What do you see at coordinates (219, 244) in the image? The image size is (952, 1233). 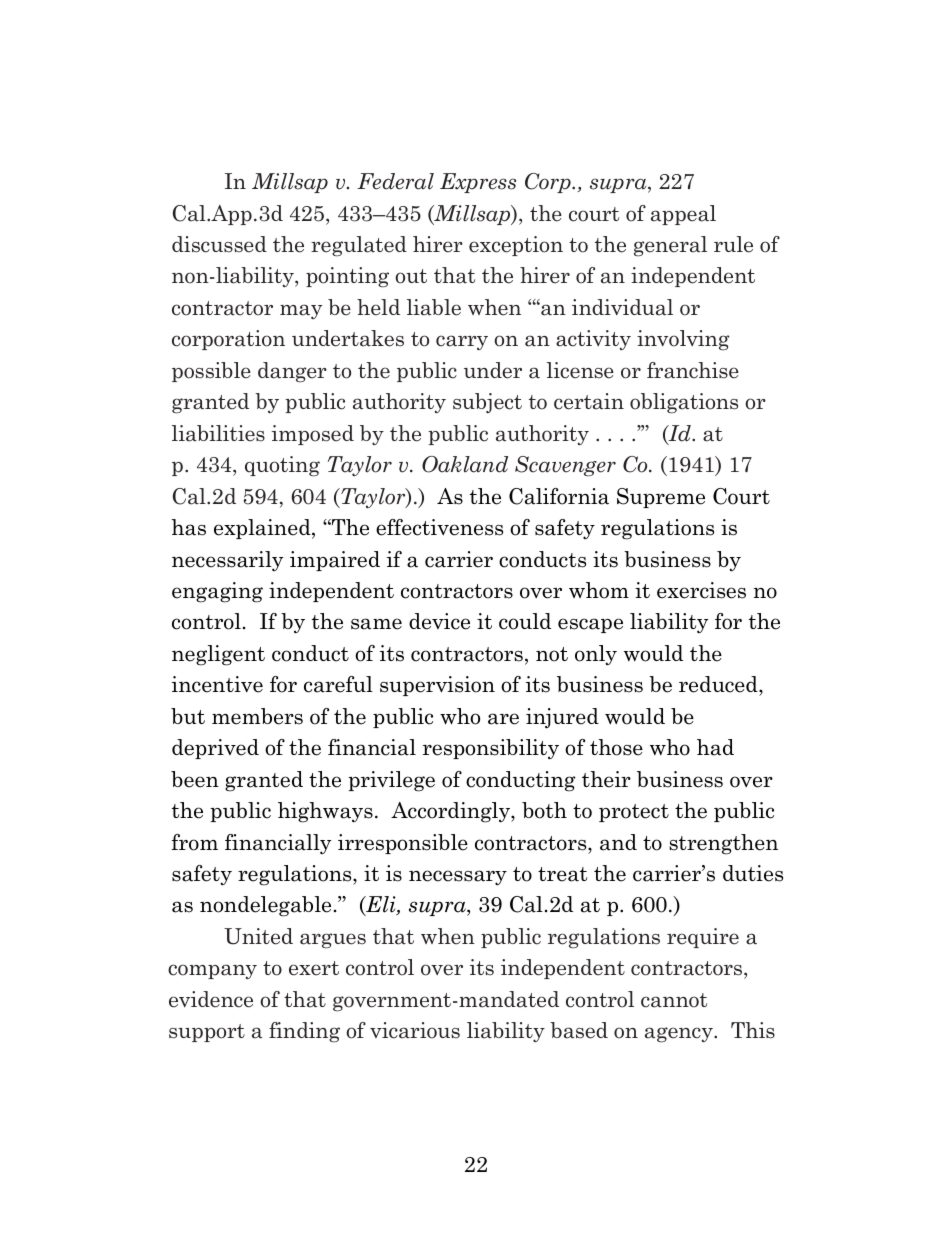 I see `discussed` at bounding box center [219, 244].
